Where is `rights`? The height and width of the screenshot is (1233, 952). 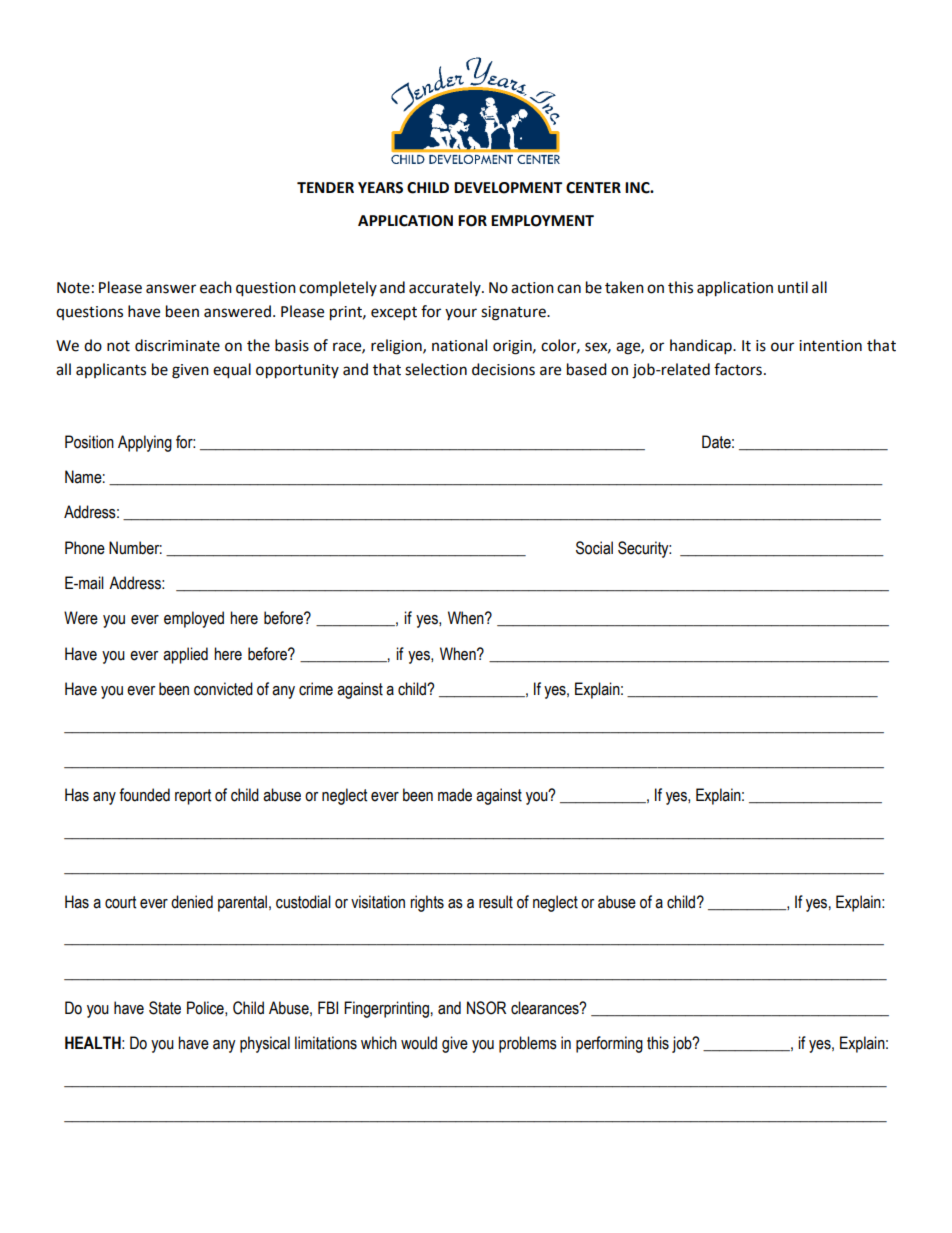
rights is located at coordinates (427, 903).
